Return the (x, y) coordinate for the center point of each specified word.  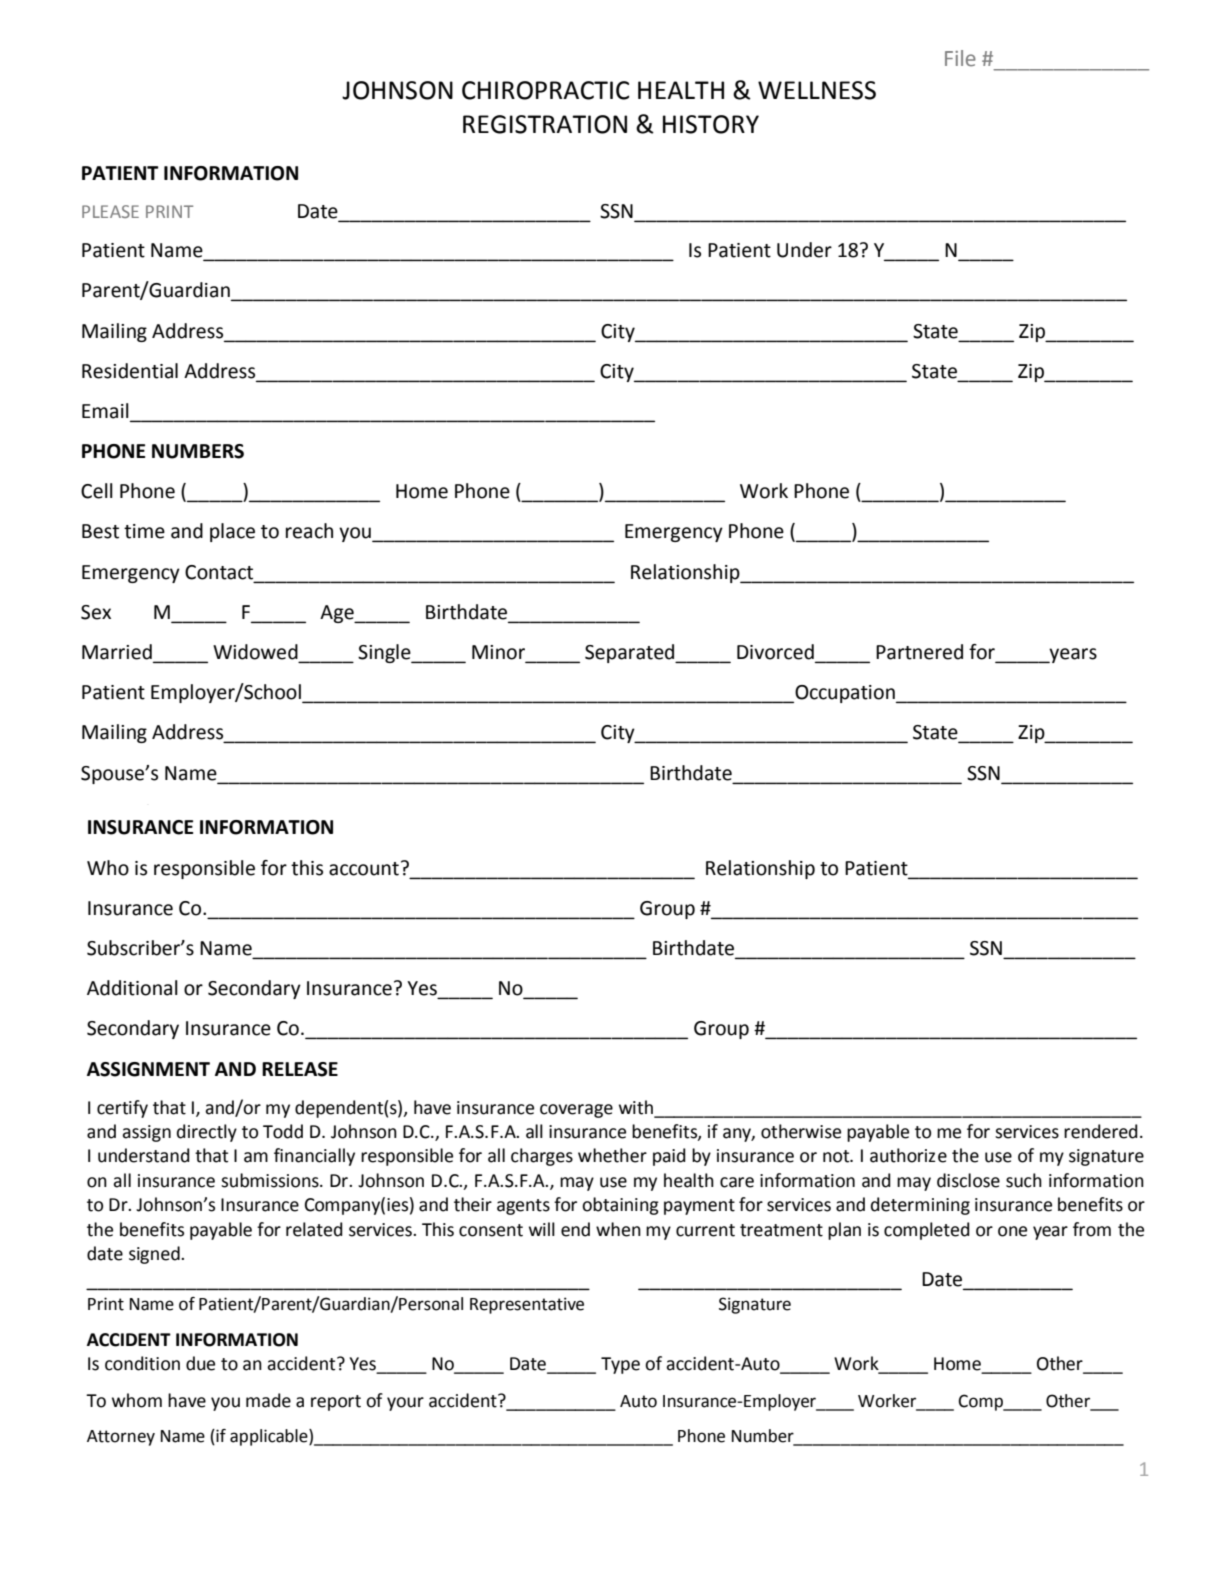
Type (620, 1365)
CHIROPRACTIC (545, 90)
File (960, 58)
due (200, 1363)
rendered (1101, 1131)
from (1092, 1229)
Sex (96, 612)
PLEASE (110, 211)
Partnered (919, 652)
